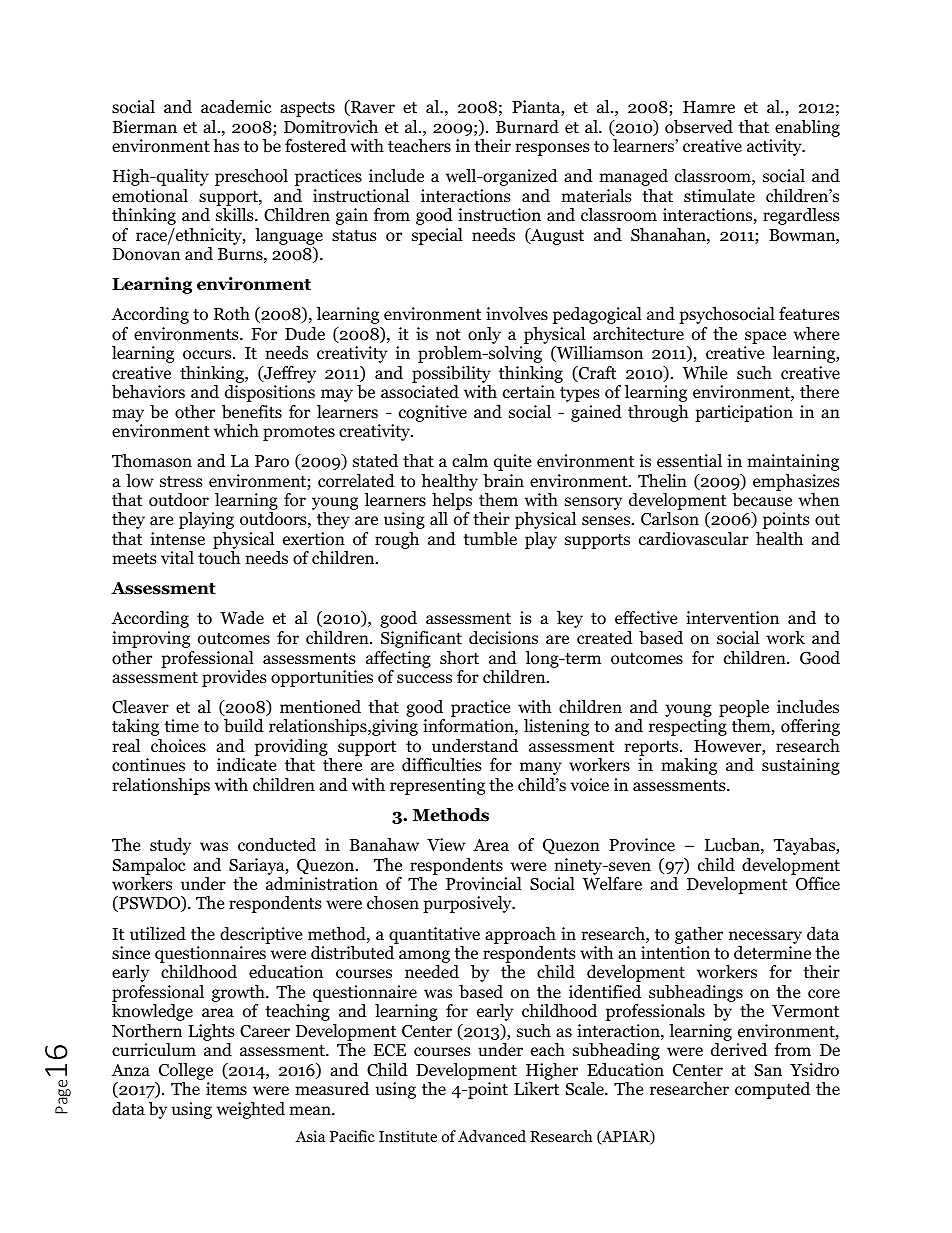 This page has height=1233, width=952. What do you see at coordinates (762, 500) in the page?
I see `because` at bounding box center [762, 500].
